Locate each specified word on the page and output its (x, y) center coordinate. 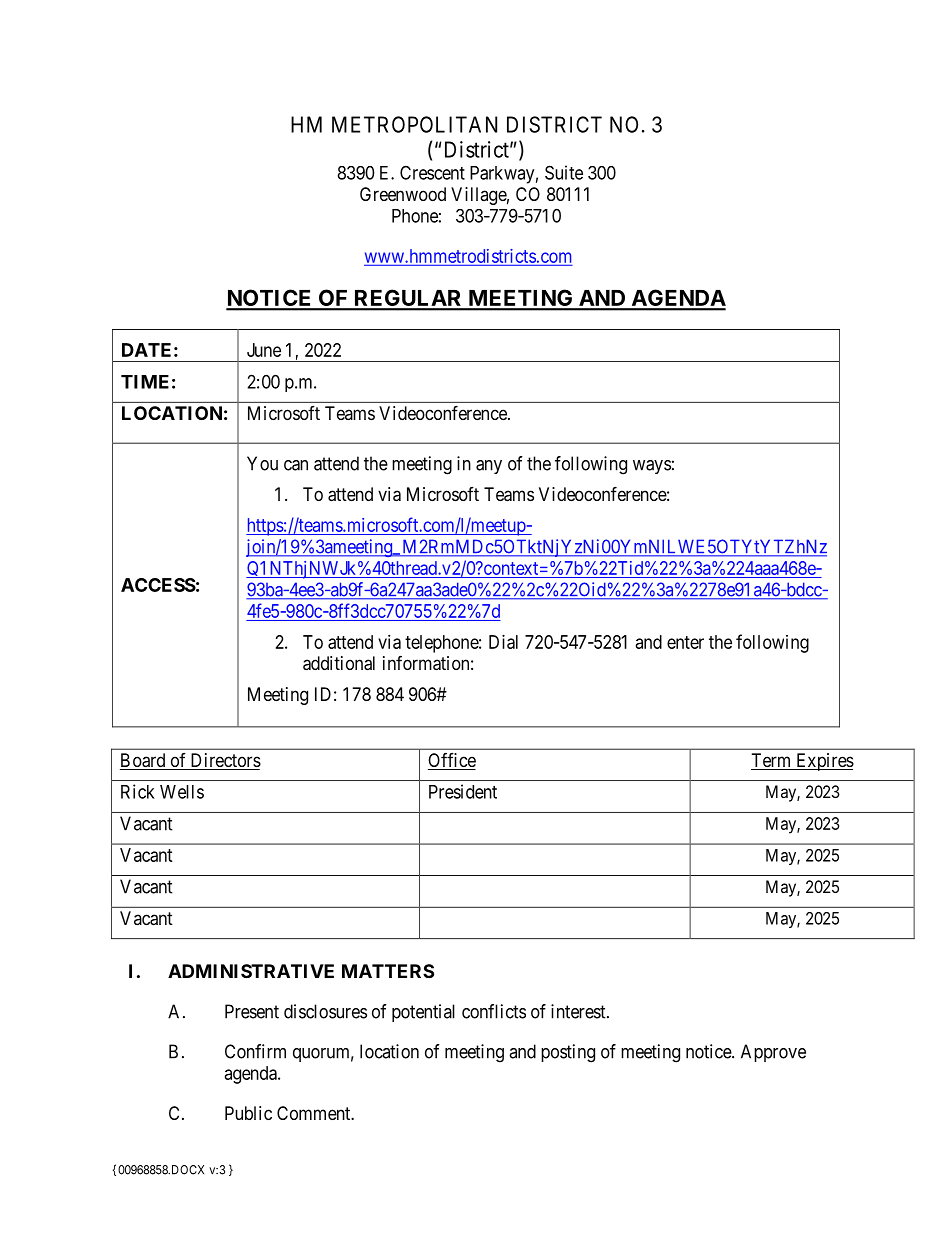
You (262, 463)
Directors (224, 761)
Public (248, 1113)
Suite (564, 172)
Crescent (432, 172)
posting (568, 1053)
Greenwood (403, 194)
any (489, 467)
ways (652, 467)
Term (772, 761)
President (463, 791)
